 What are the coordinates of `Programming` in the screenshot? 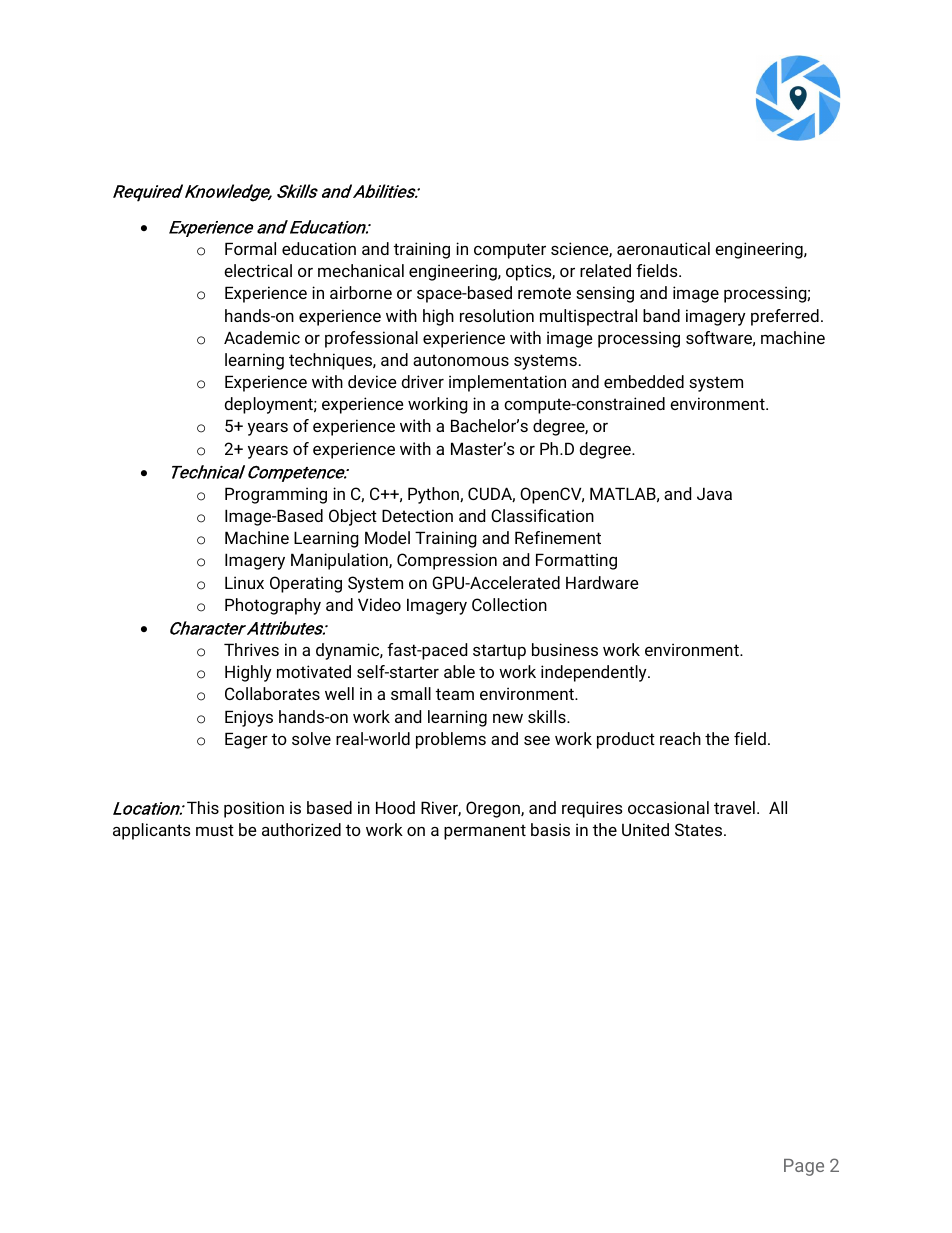 It's located at (276, 495).
